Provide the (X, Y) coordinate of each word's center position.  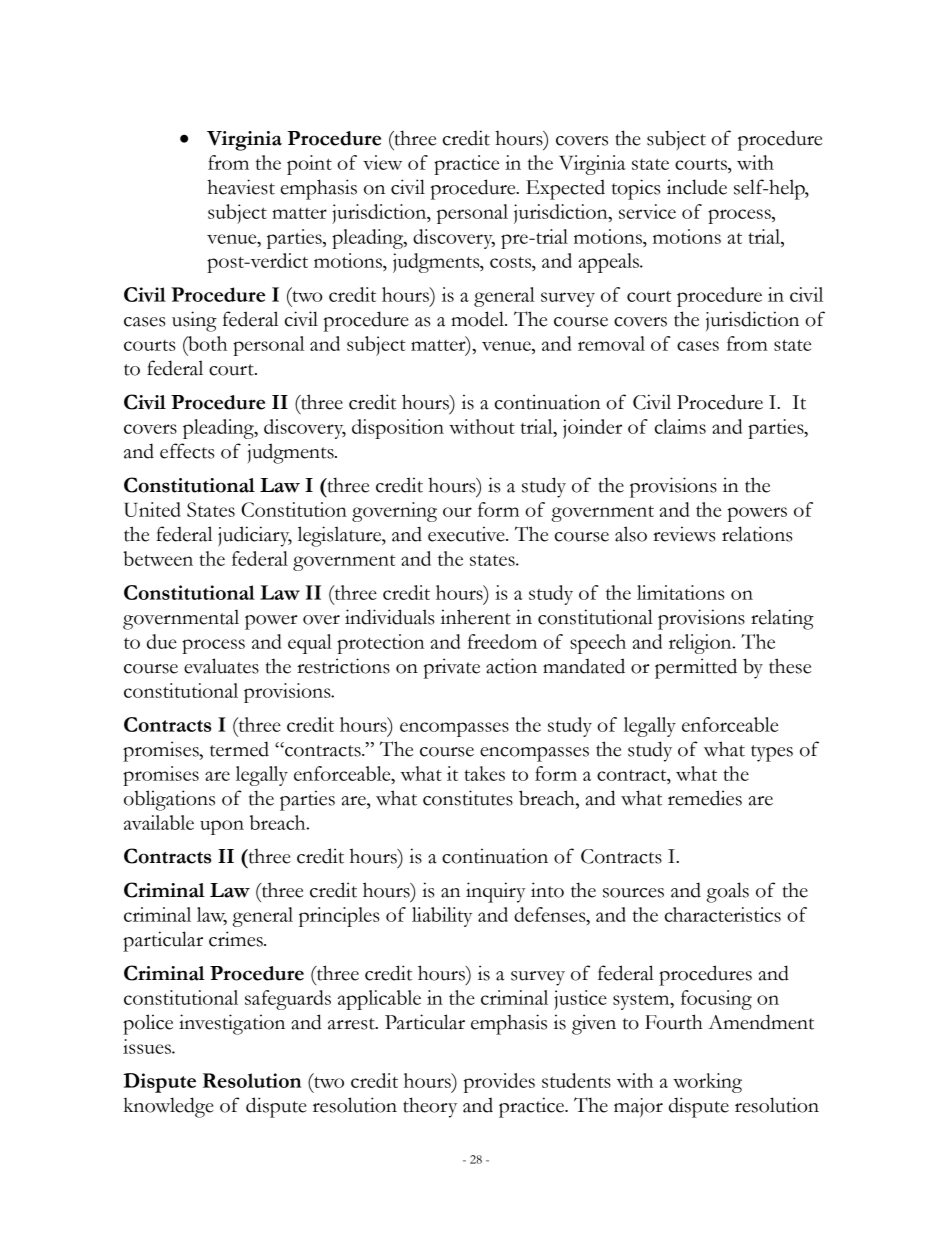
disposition (398, 429)
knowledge (169, 1107)
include (697, 187)
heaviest (241, 187)
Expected (565, 190)
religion (701, 644)
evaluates (221, 666)
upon (222, 827)
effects (187, 451)
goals (728, 892)
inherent (476, 617)
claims (680, 426)
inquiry (496, 892)
